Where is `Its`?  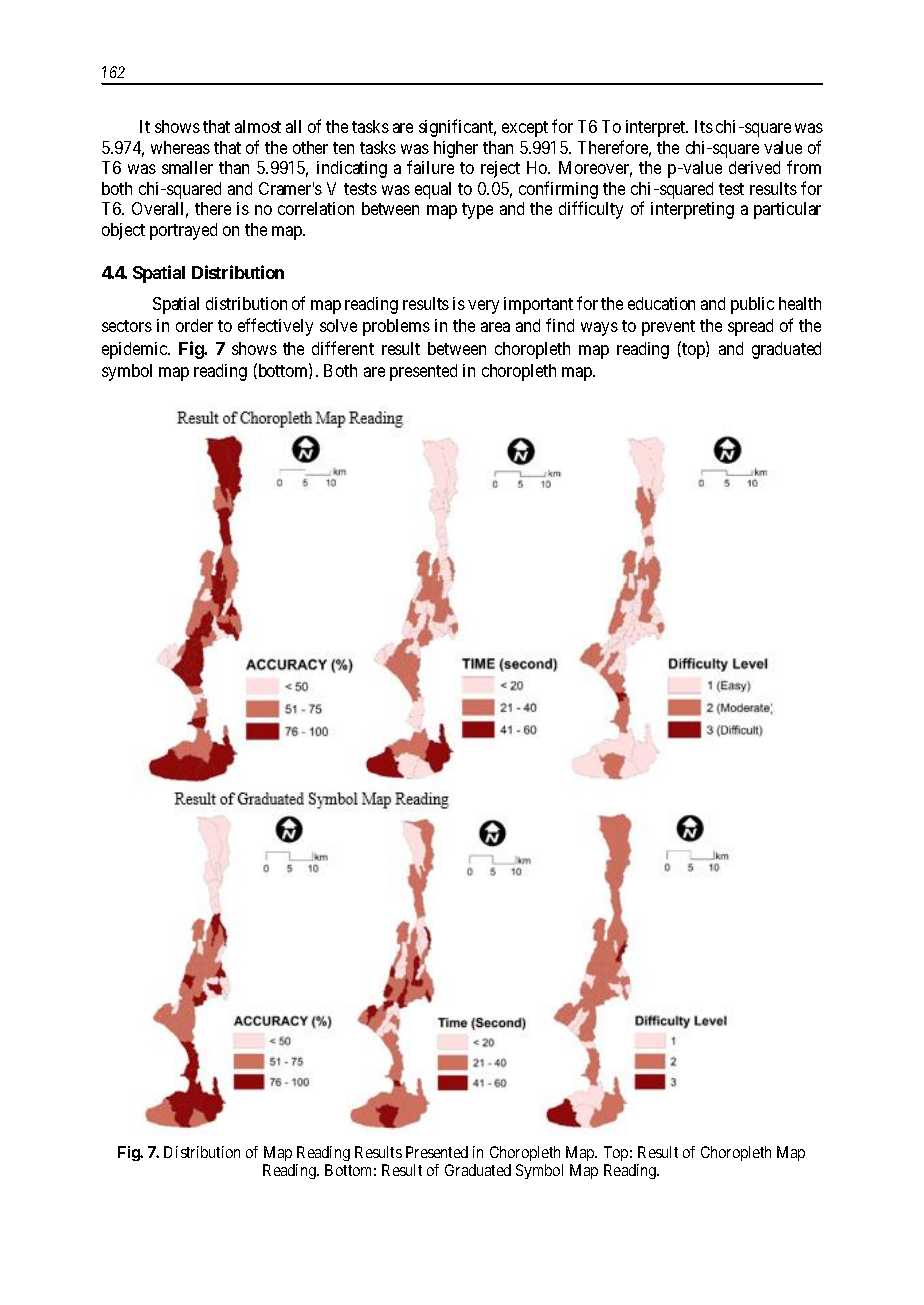
Its is located at coordinates (704, 126).
